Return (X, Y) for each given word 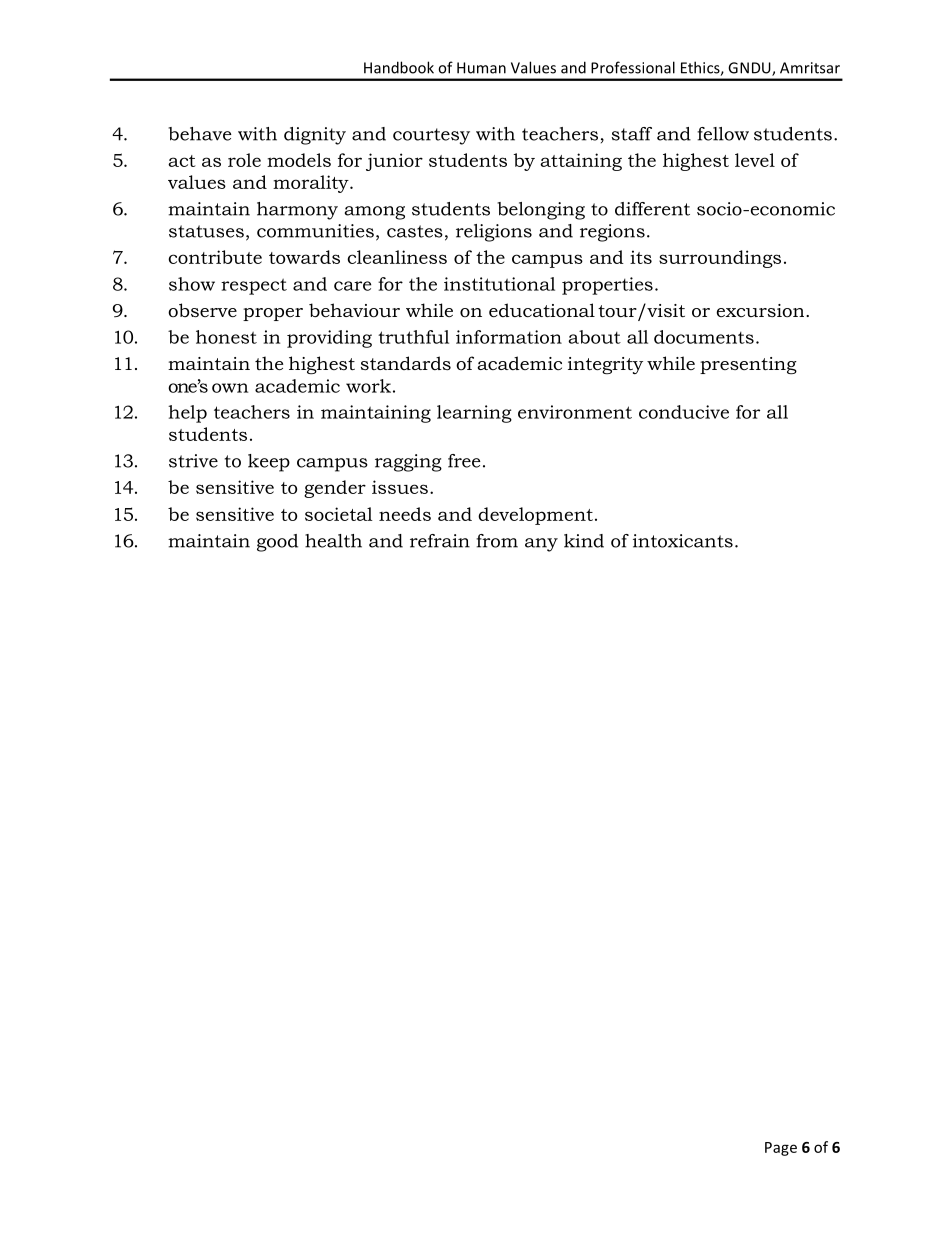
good (277, 543)
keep (269, 463)
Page (781, 1149)
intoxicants (683, 541)
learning (474, 414)
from (497, 541)
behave (200, 134)
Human (481, 68)
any (541, 545)
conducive (684, 412)
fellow (723, 134)
